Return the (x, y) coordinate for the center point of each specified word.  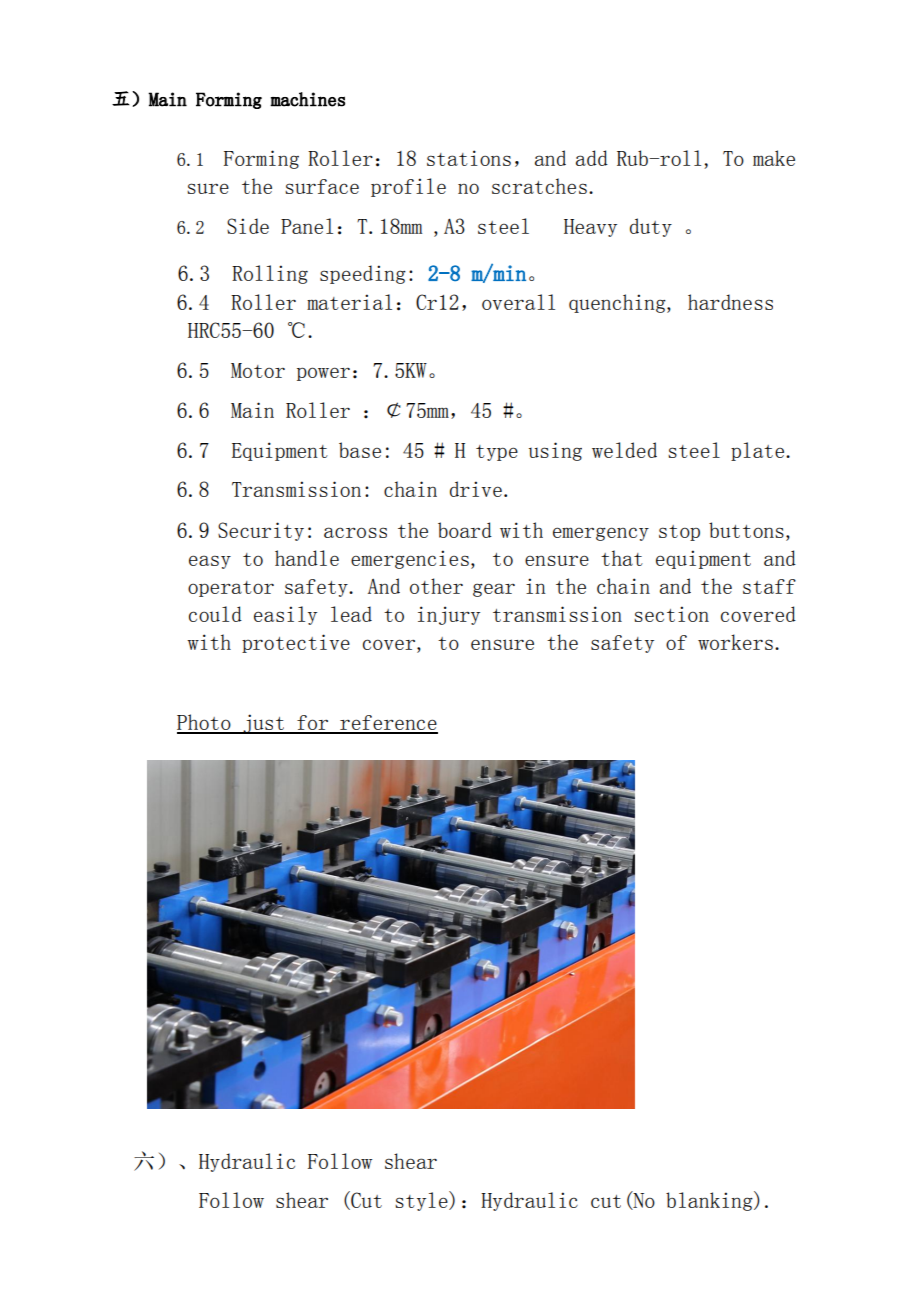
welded (624, 450)
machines (307, 99)
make (774, 158)
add (592, 158)
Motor (258, 370)
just (263, 724)
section (671, 614)
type (497, 453)
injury (449, 615)
